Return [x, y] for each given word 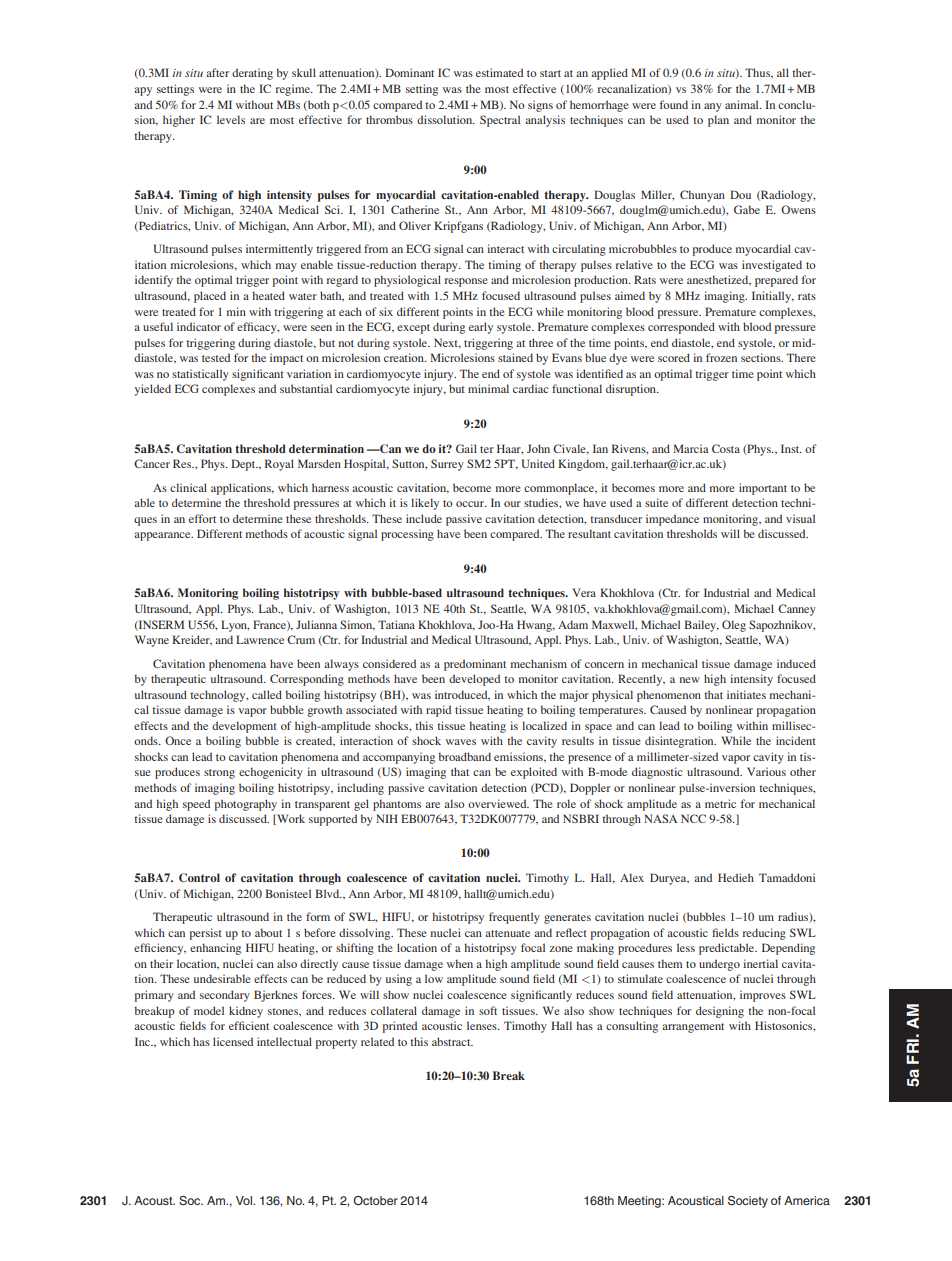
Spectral [500, 121]
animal [743, 104]
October [375, 1200]
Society [748, 1202]
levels [231, 119]
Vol [245, 1200]
